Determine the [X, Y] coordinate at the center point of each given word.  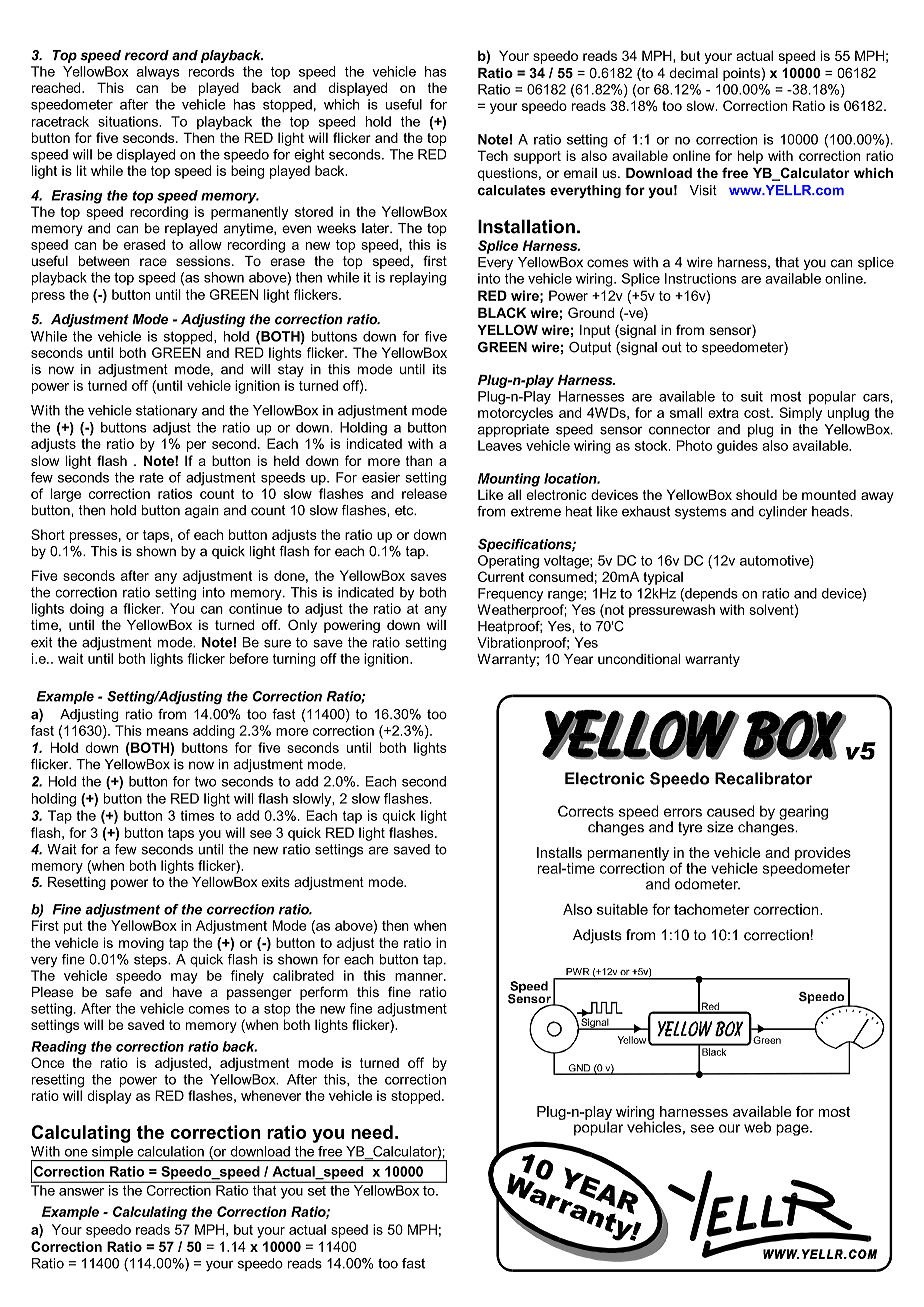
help [750, 157]
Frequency [510, 595]
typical [663, 578]
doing [87, 610]
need [372, 1132]
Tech [492, 155]
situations [129, 121]
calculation [170, 1151]
